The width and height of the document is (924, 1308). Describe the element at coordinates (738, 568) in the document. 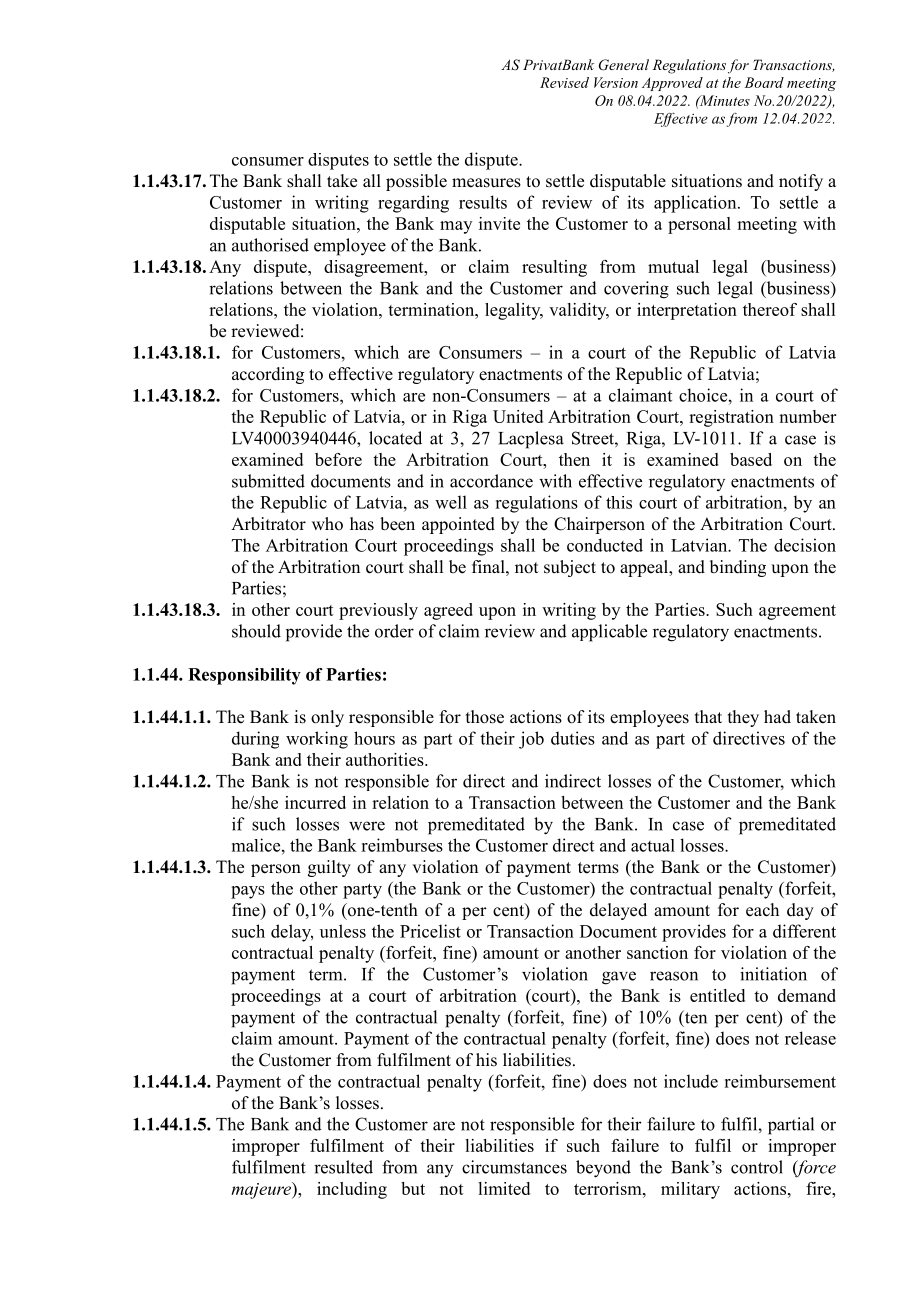

I see `binding` at that location.
